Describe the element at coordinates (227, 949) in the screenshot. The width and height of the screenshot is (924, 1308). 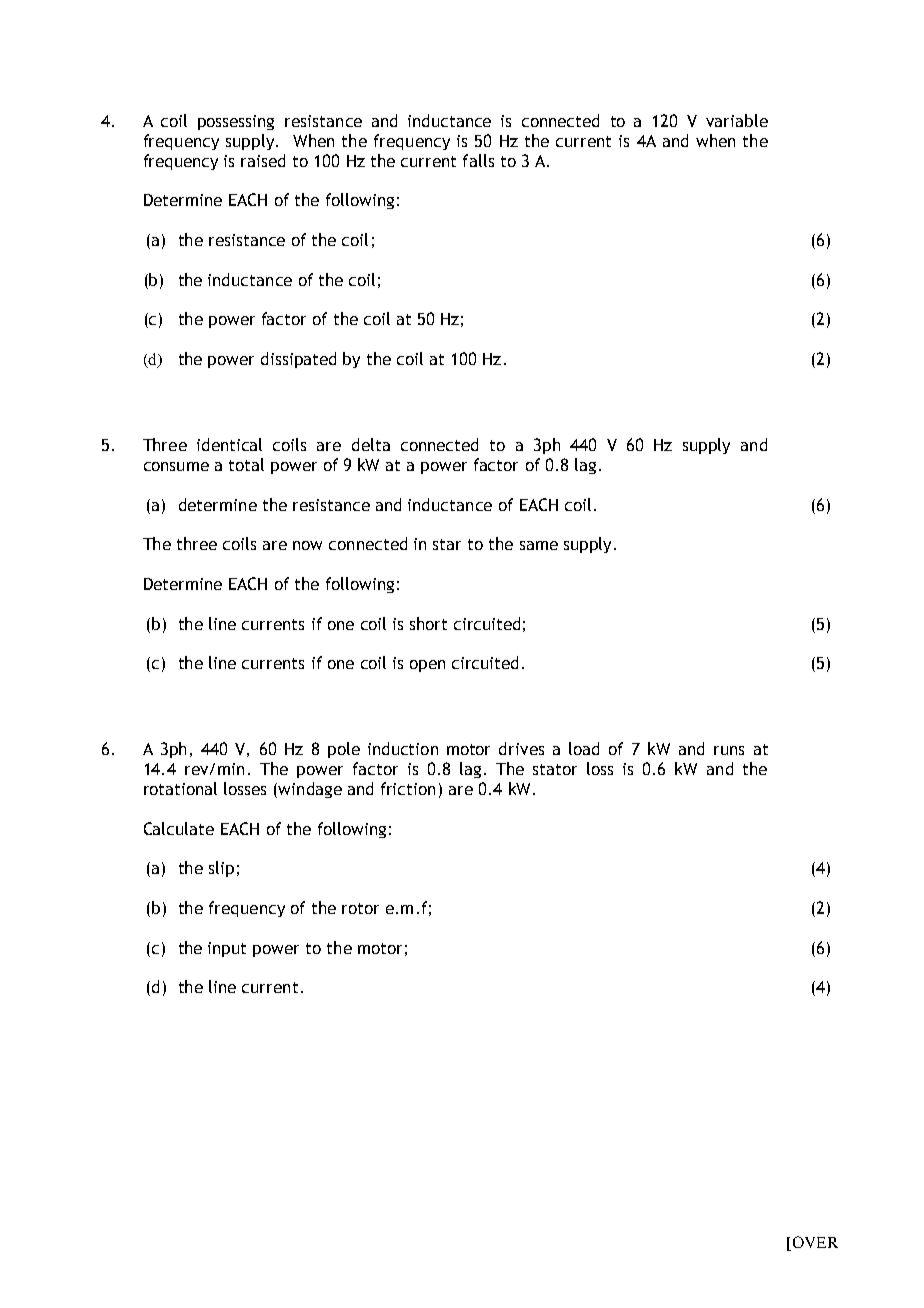
I see `input` at that location.
